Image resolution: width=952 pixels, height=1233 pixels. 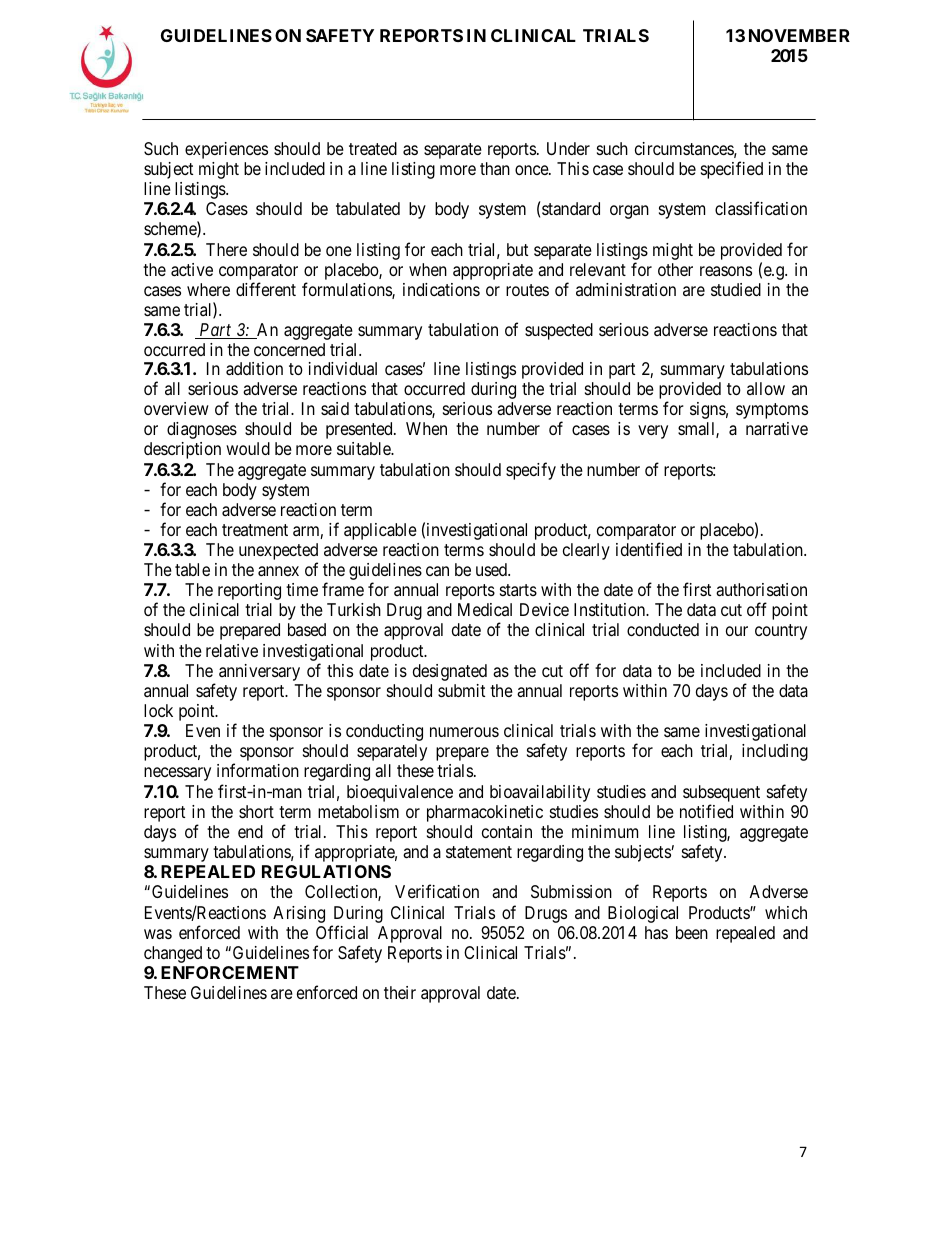 What do you see at coordinates (495, 168) in the page?
I see `than` at bounding box center [495, 168].
